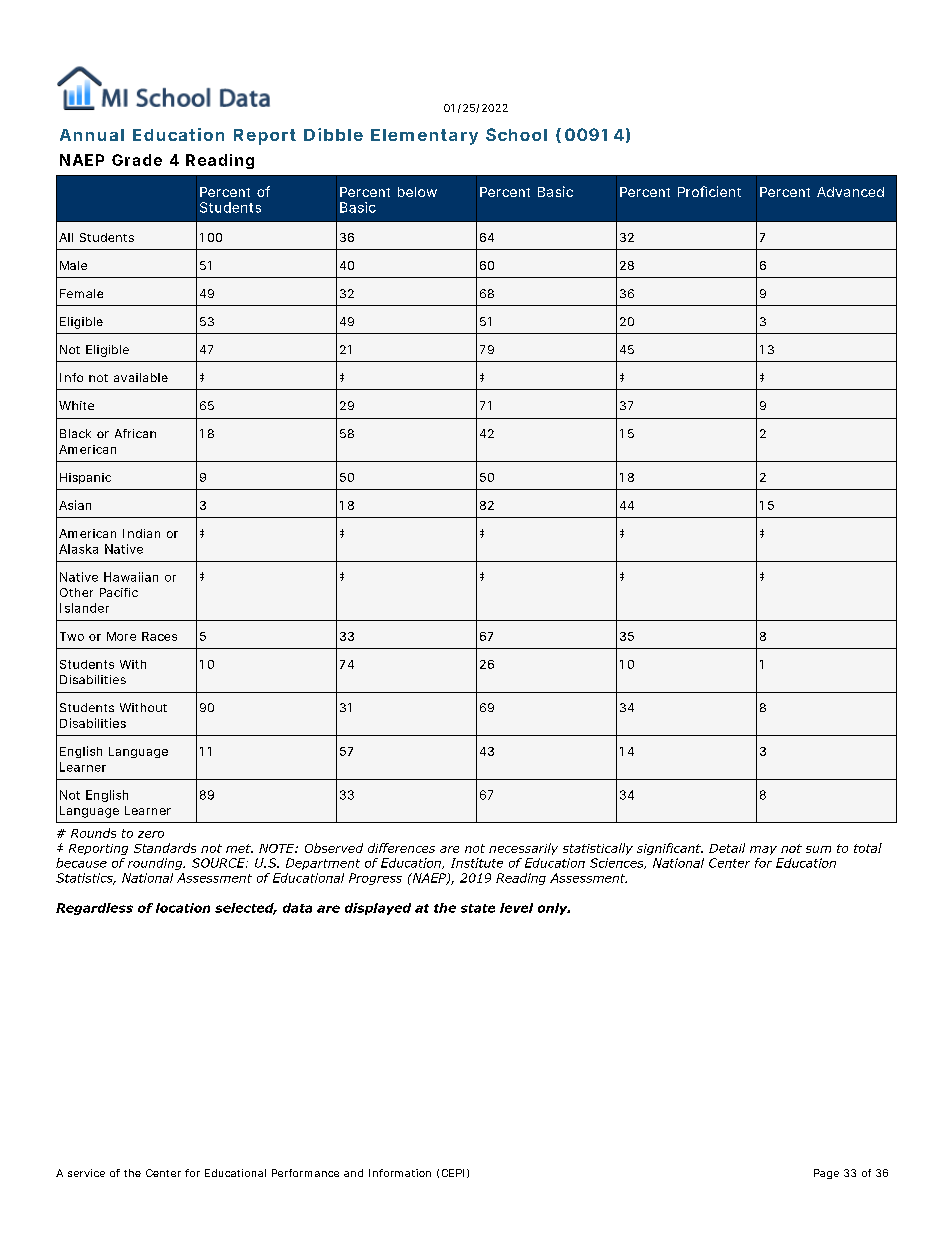  What do you see at coordinates (709, 191) in the document?
I see `Proficient` at bounding box center [709, 191].
